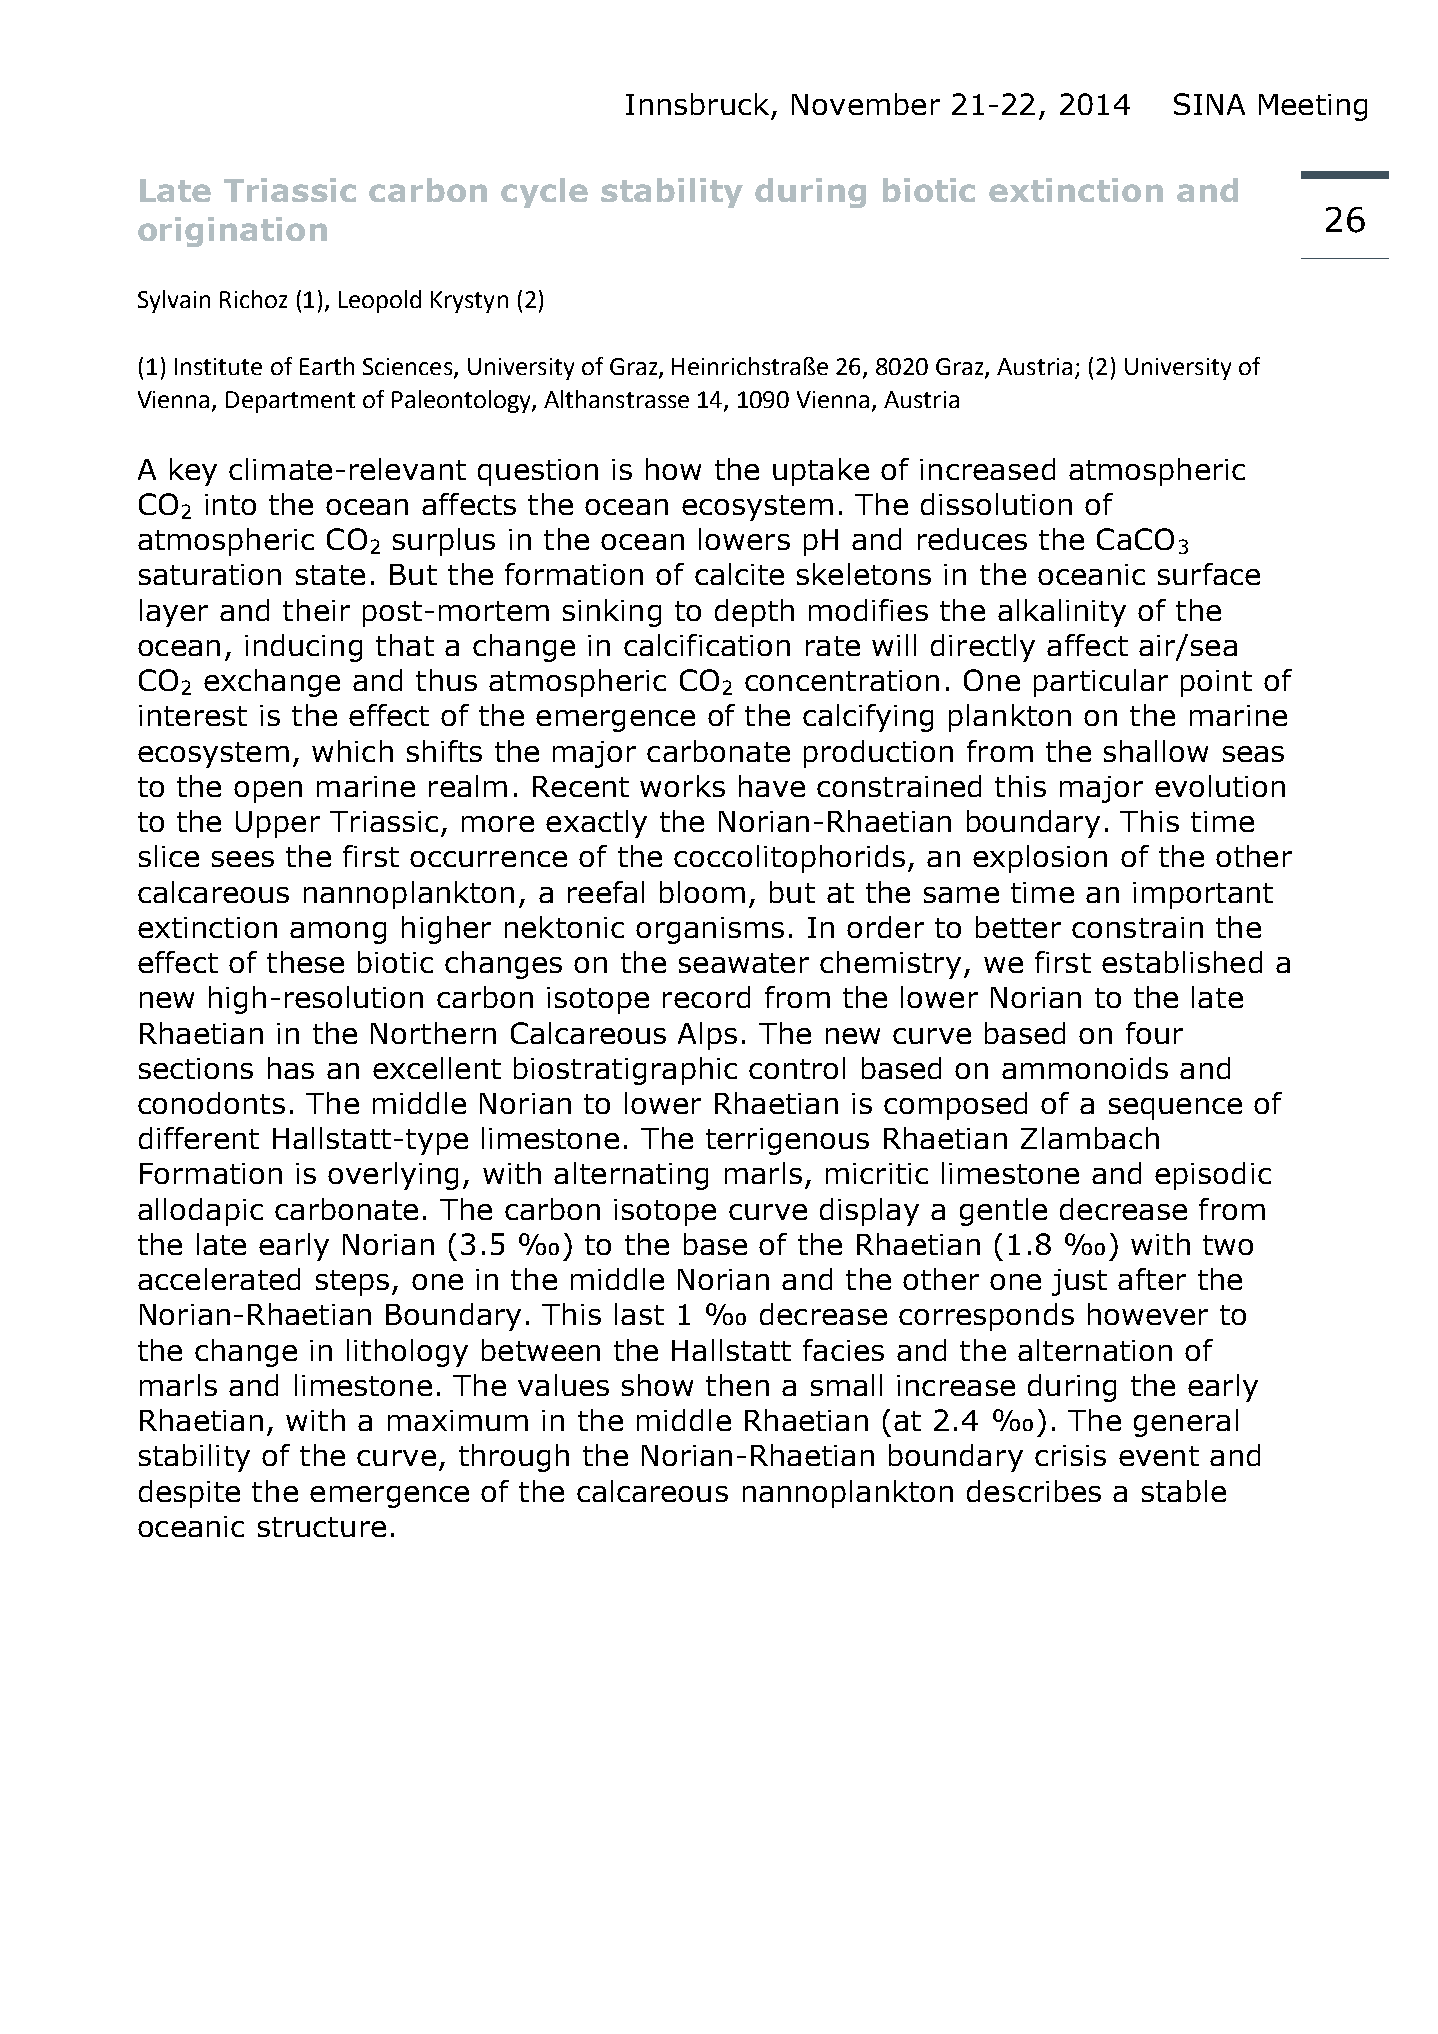 This screenshot has width=1438, height=2034. Describe the element at coordinates (1154, 1033) in the screenshot. I see `four` at that location.
